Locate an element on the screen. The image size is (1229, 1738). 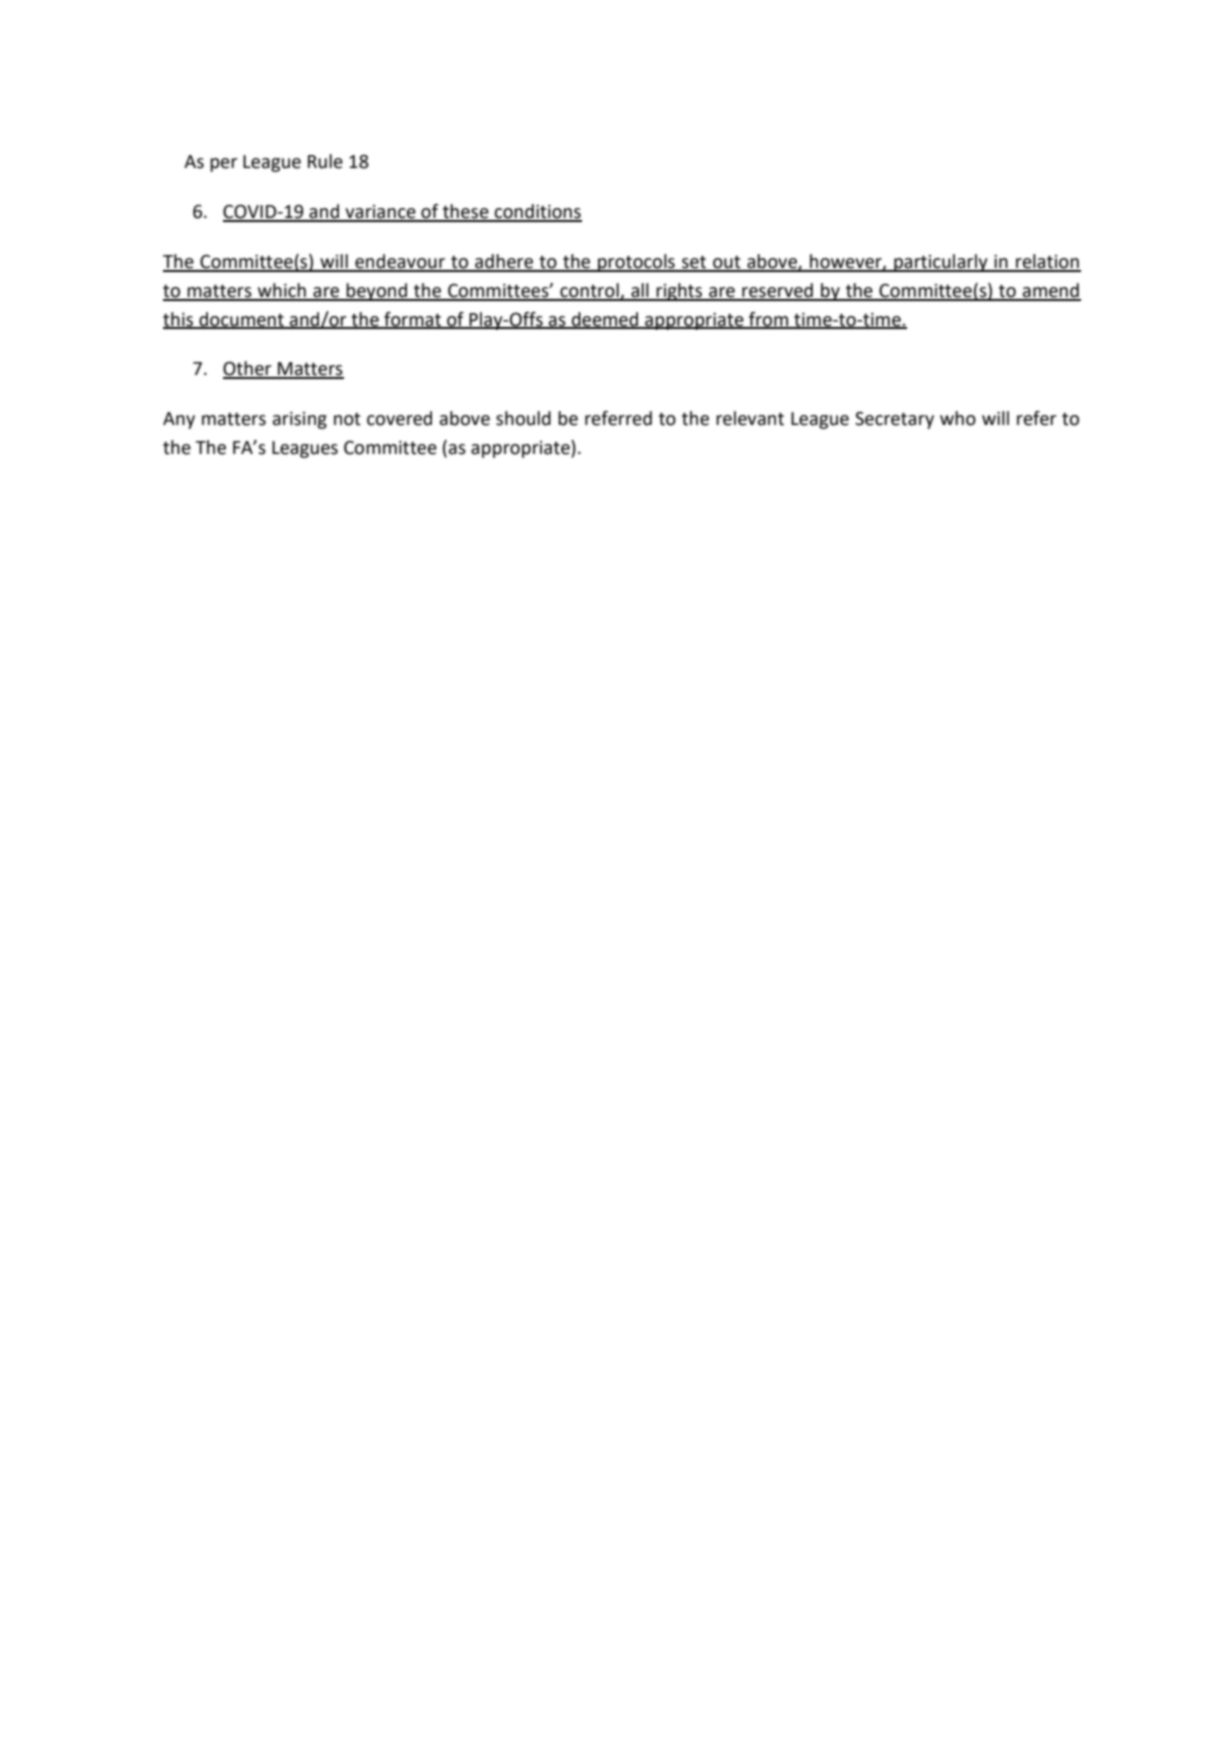
should is located at coordinates (523, 418).
